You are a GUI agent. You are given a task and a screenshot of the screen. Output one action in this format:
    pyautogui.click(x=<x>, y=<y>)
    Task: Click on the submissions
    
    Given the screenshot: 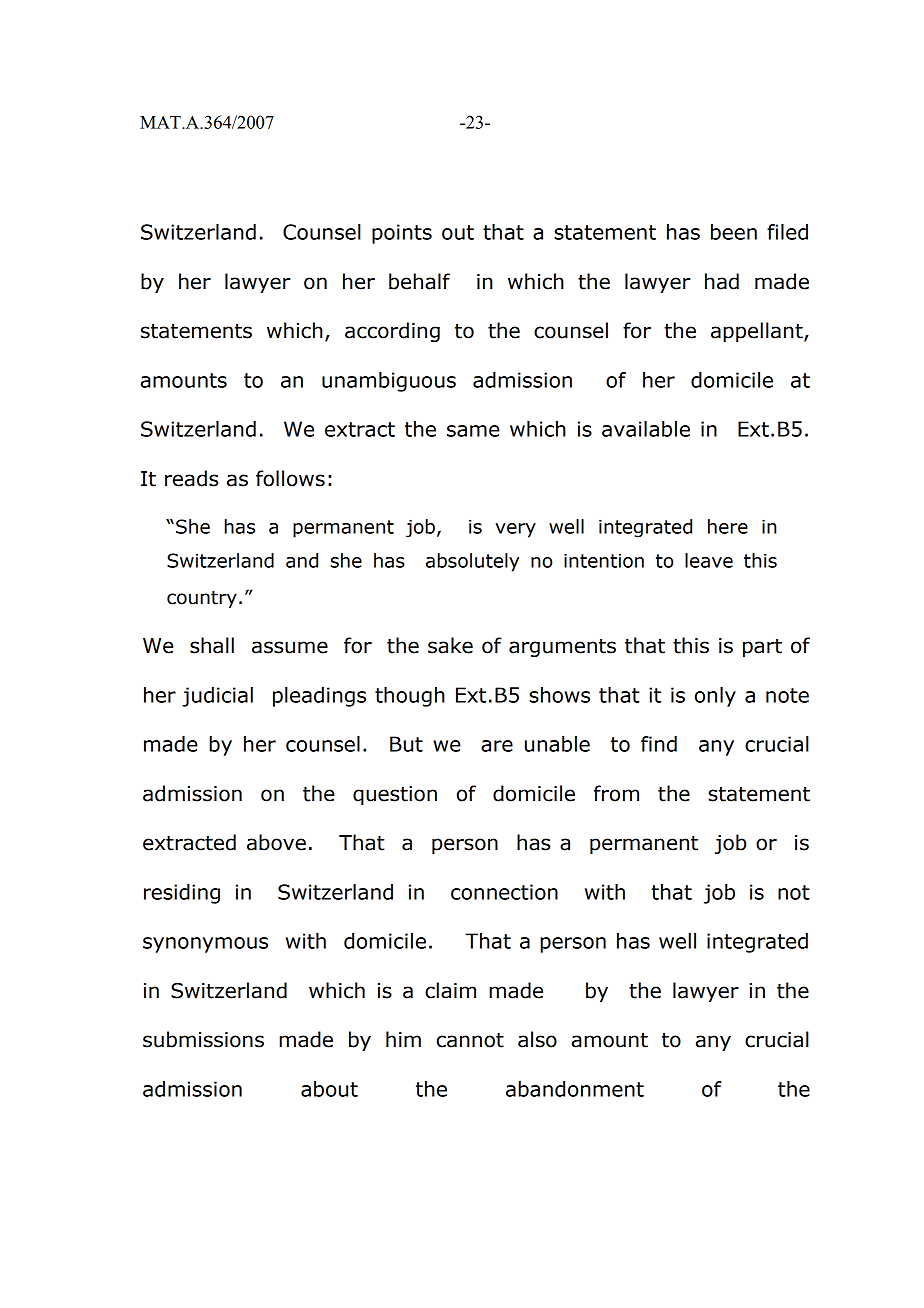 What is the action you would take?
    pyautogui.click(x=203, y=1039)
